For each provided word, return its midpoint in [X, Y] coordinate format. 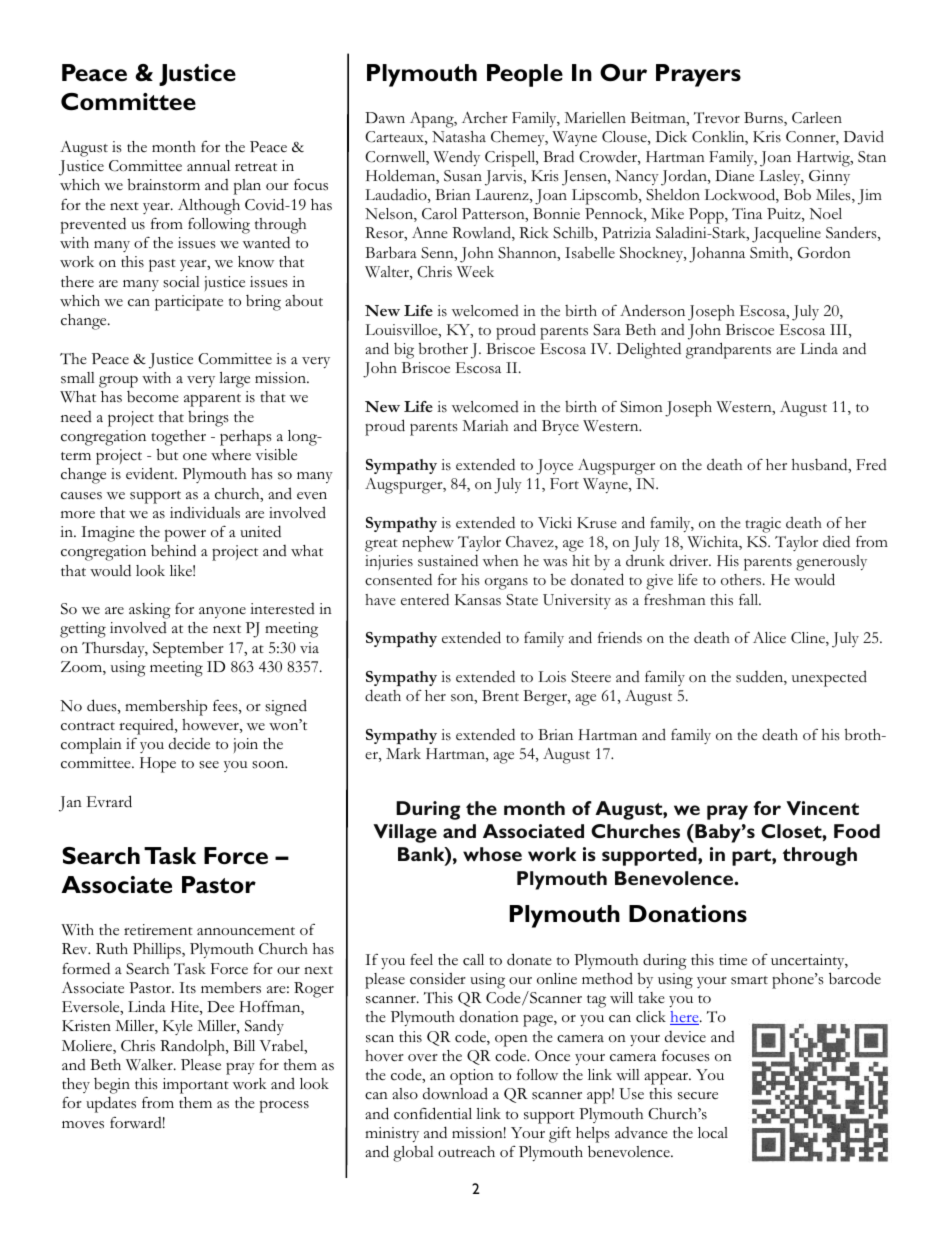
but [167, 454]
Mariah [485, 425]
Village [405, 833]
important [196, 1086]
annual [208, 165]
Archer [485, 118]
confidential [433, 1113]
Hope [158, 765]
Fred [871, 464]
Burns [764, 119]
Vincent [822, 808]
